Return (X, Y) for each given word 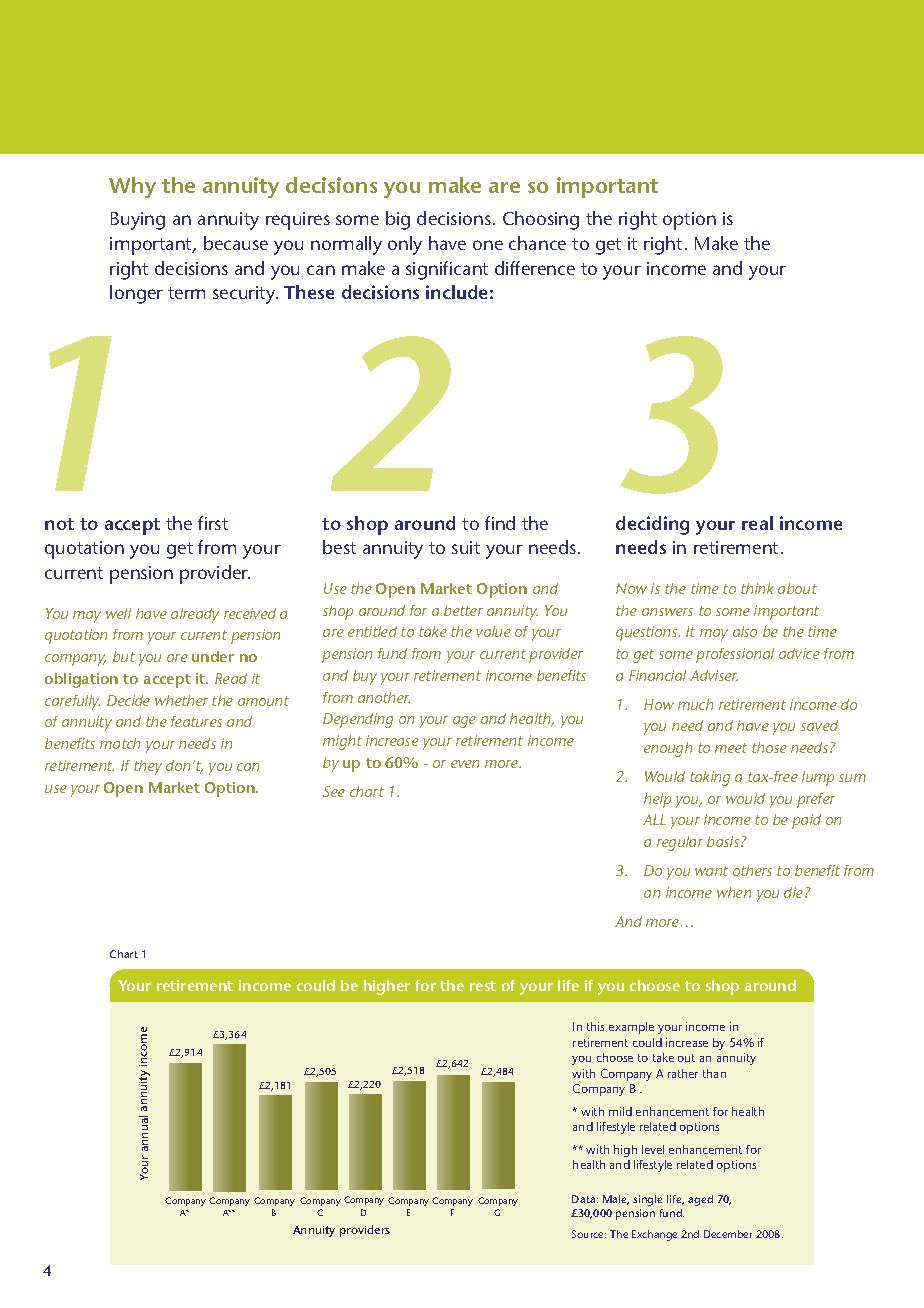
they (148, 767)
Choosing (541, 220)
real (757, 523)
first (213, 523)
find (500, 523)
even (465, 764)
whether (181, 700)
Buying (138, 221)
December (728, 1234)
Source (589, 1234)
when (734, 892)
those (769, 747)
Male (616, 1200)
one (488, 245)
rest (483, 986)
